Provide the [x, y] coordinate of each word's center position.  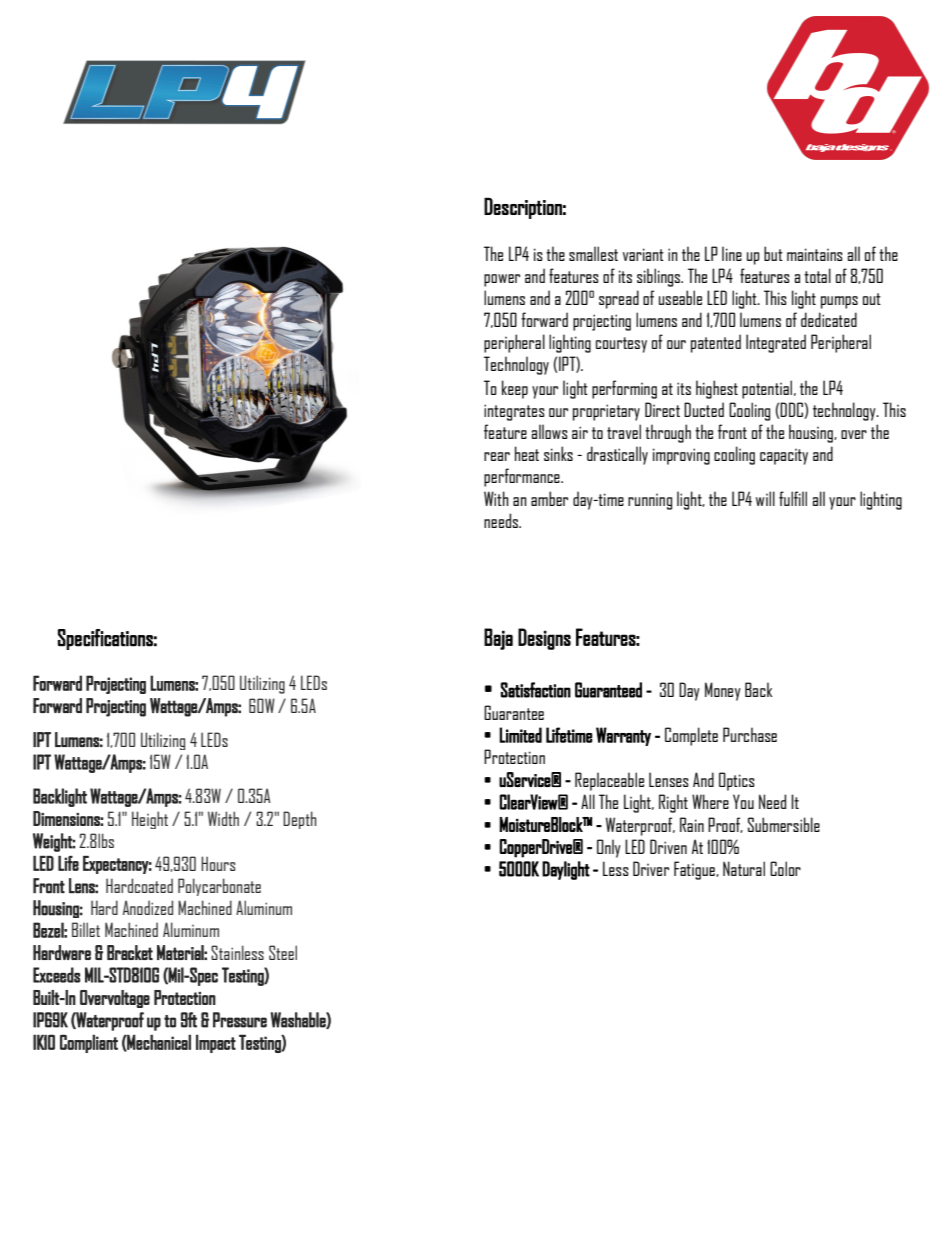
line [732, 253]
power [502, 280]
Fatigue [695, 870]
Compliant [89, 1043]
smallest [593, 253]
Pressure [240, 1020]
